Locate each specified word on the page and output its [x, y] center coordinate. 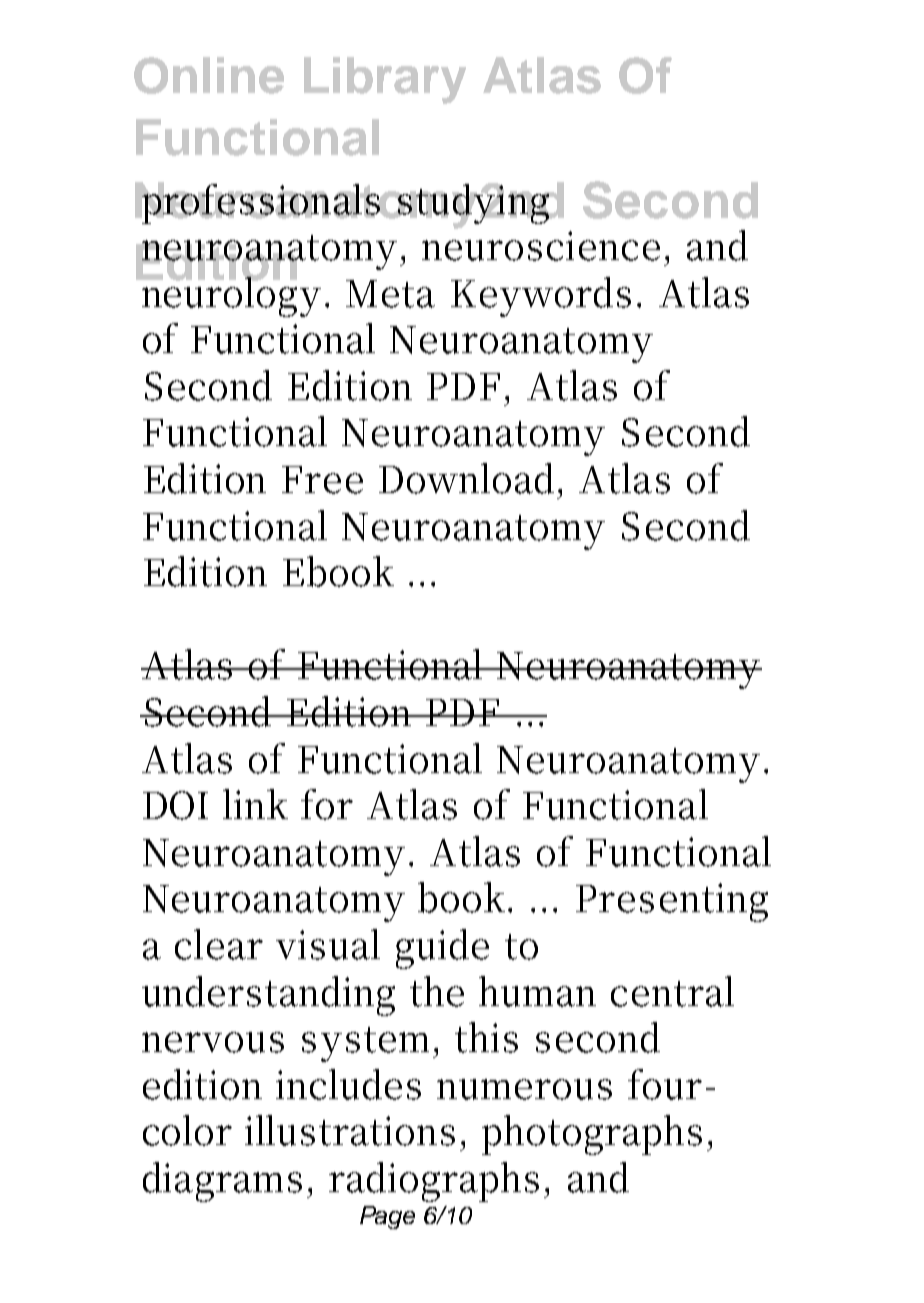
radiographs [434, 1182]
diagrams [222, 1182]
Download [466, 478]
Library [385, 80]
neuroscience [541, 246]
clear [219, 944]
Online [209, 75]
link [255, 804]
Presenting [672, 902]
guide [442, 949]
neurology [230, 295]
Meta [390, 294]
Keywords [541, 297]
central [672, 991]
